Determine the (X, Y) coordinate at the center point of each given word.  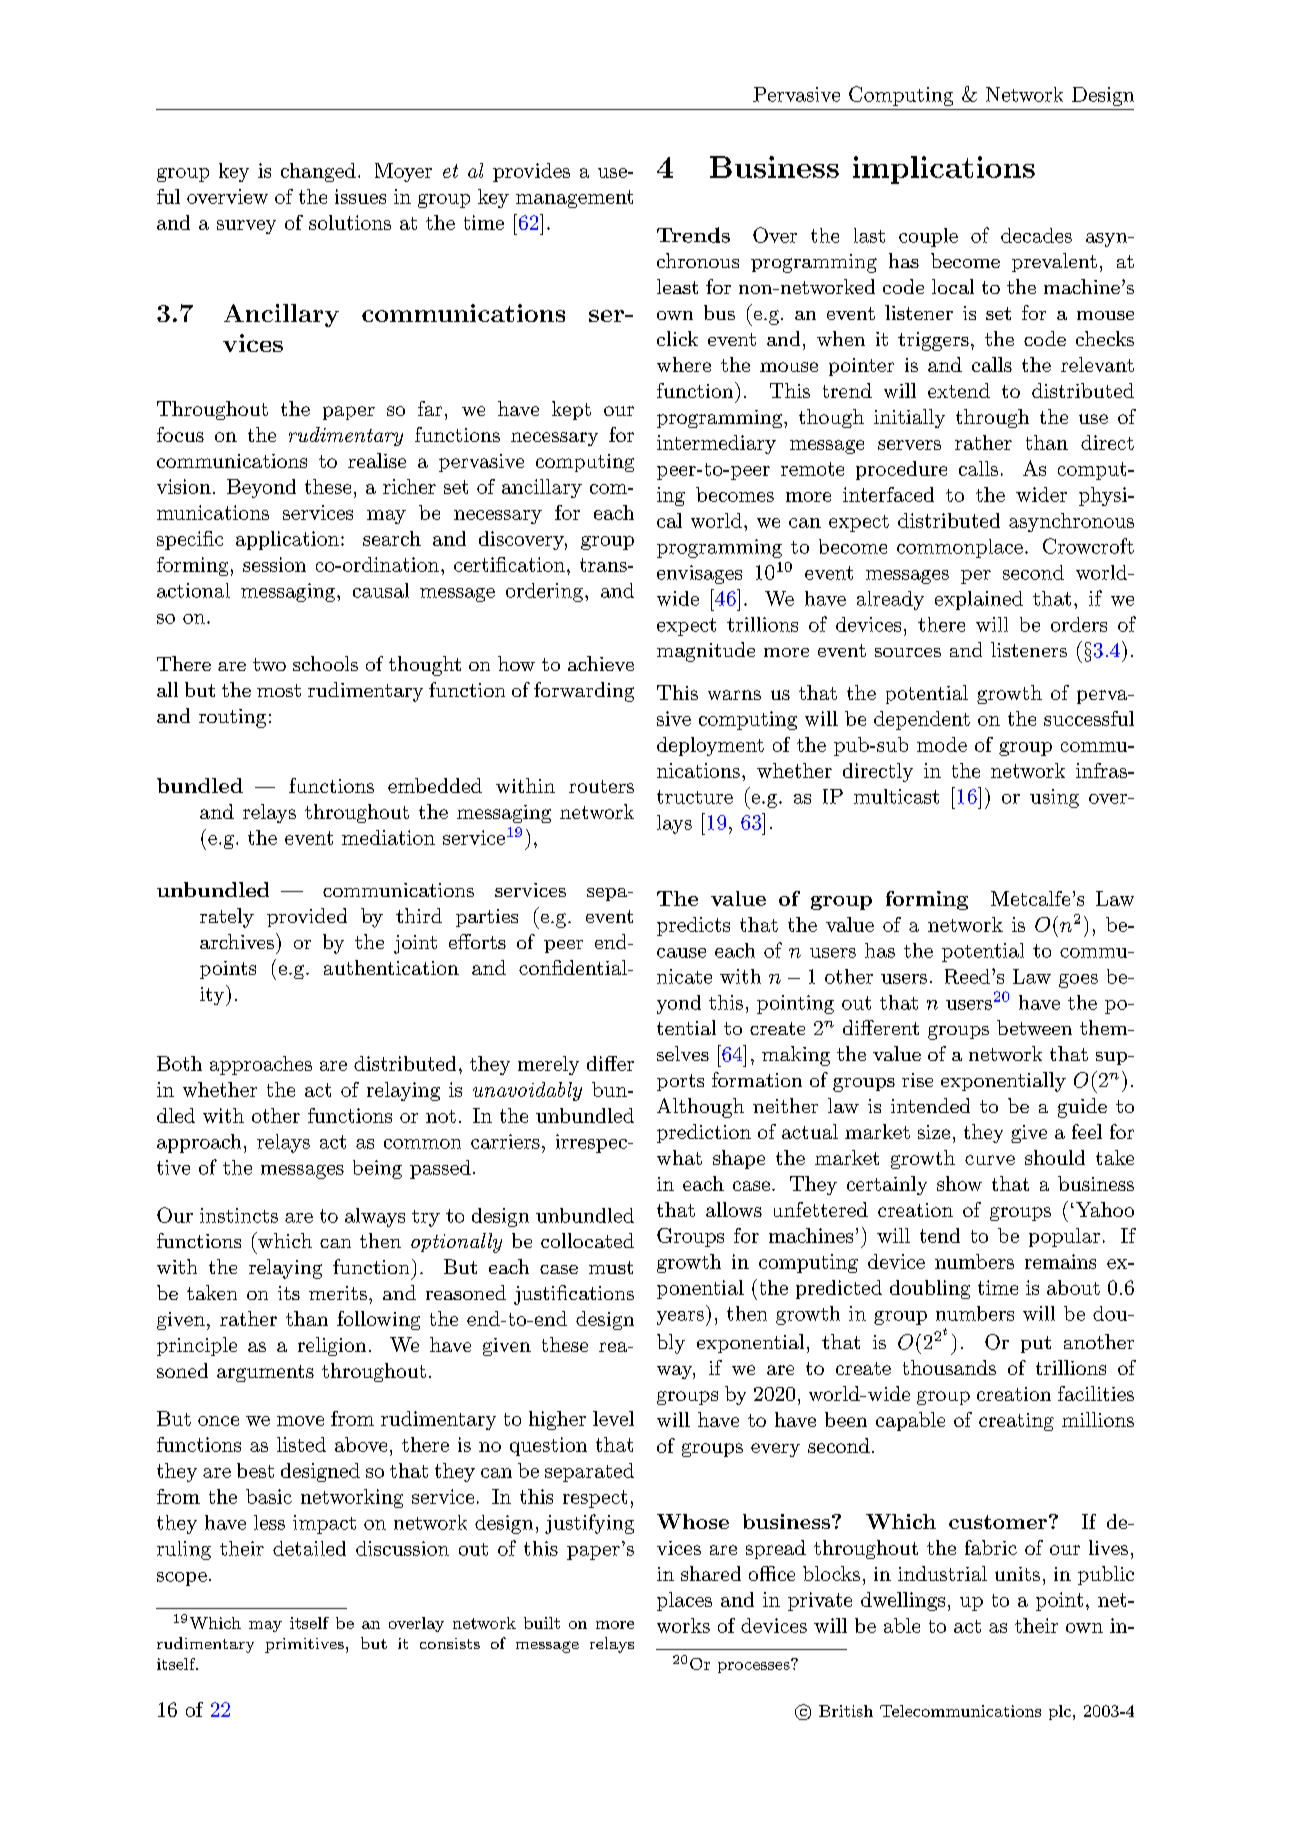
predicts (693, 926)
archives (237, 941)
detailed (309, 1548)
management (574, 199)
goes (1078, 981)
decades (1036, 235)
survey (246, 227)
